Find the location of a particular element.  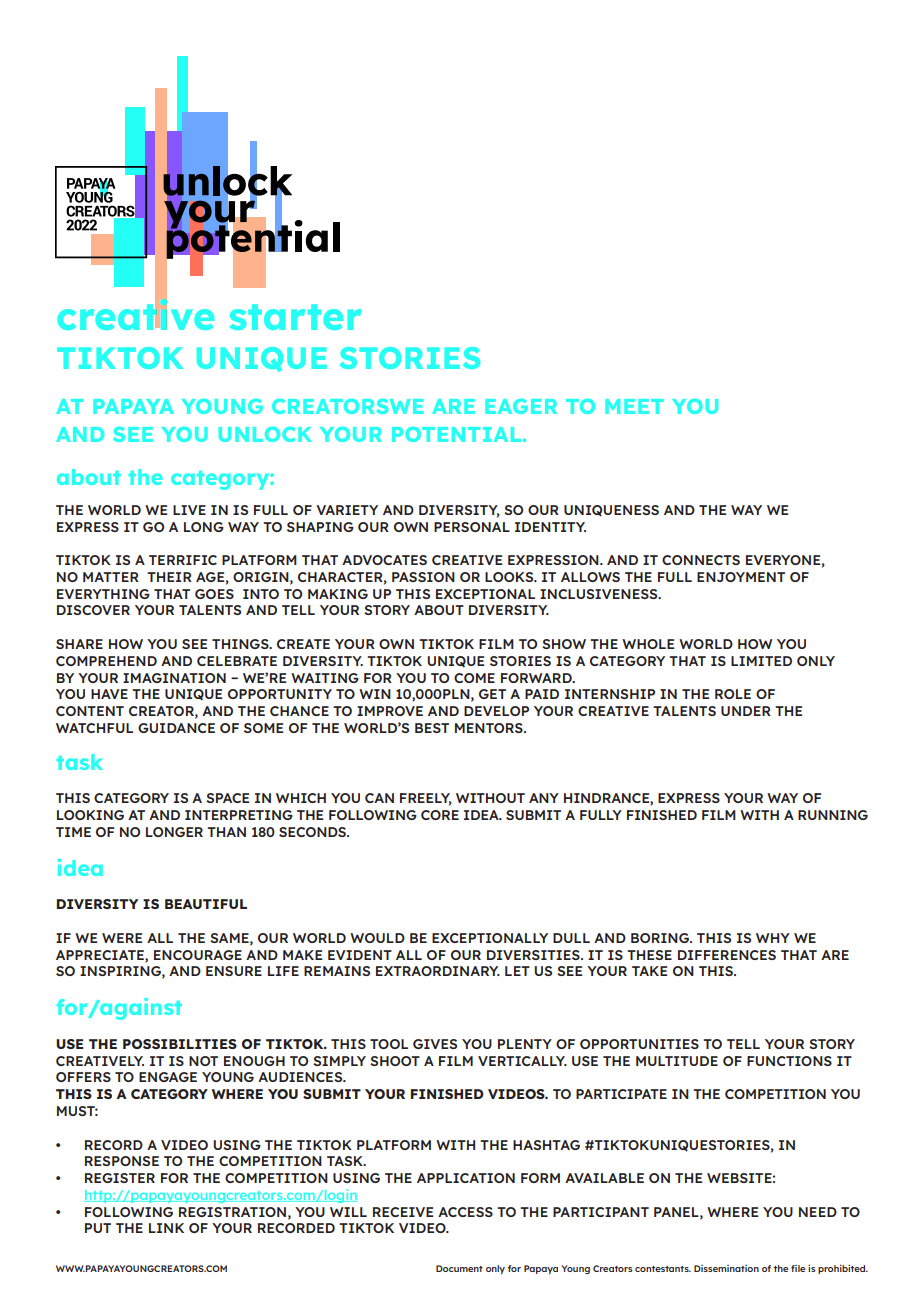

WHY is located at coordinates (773, 938).
